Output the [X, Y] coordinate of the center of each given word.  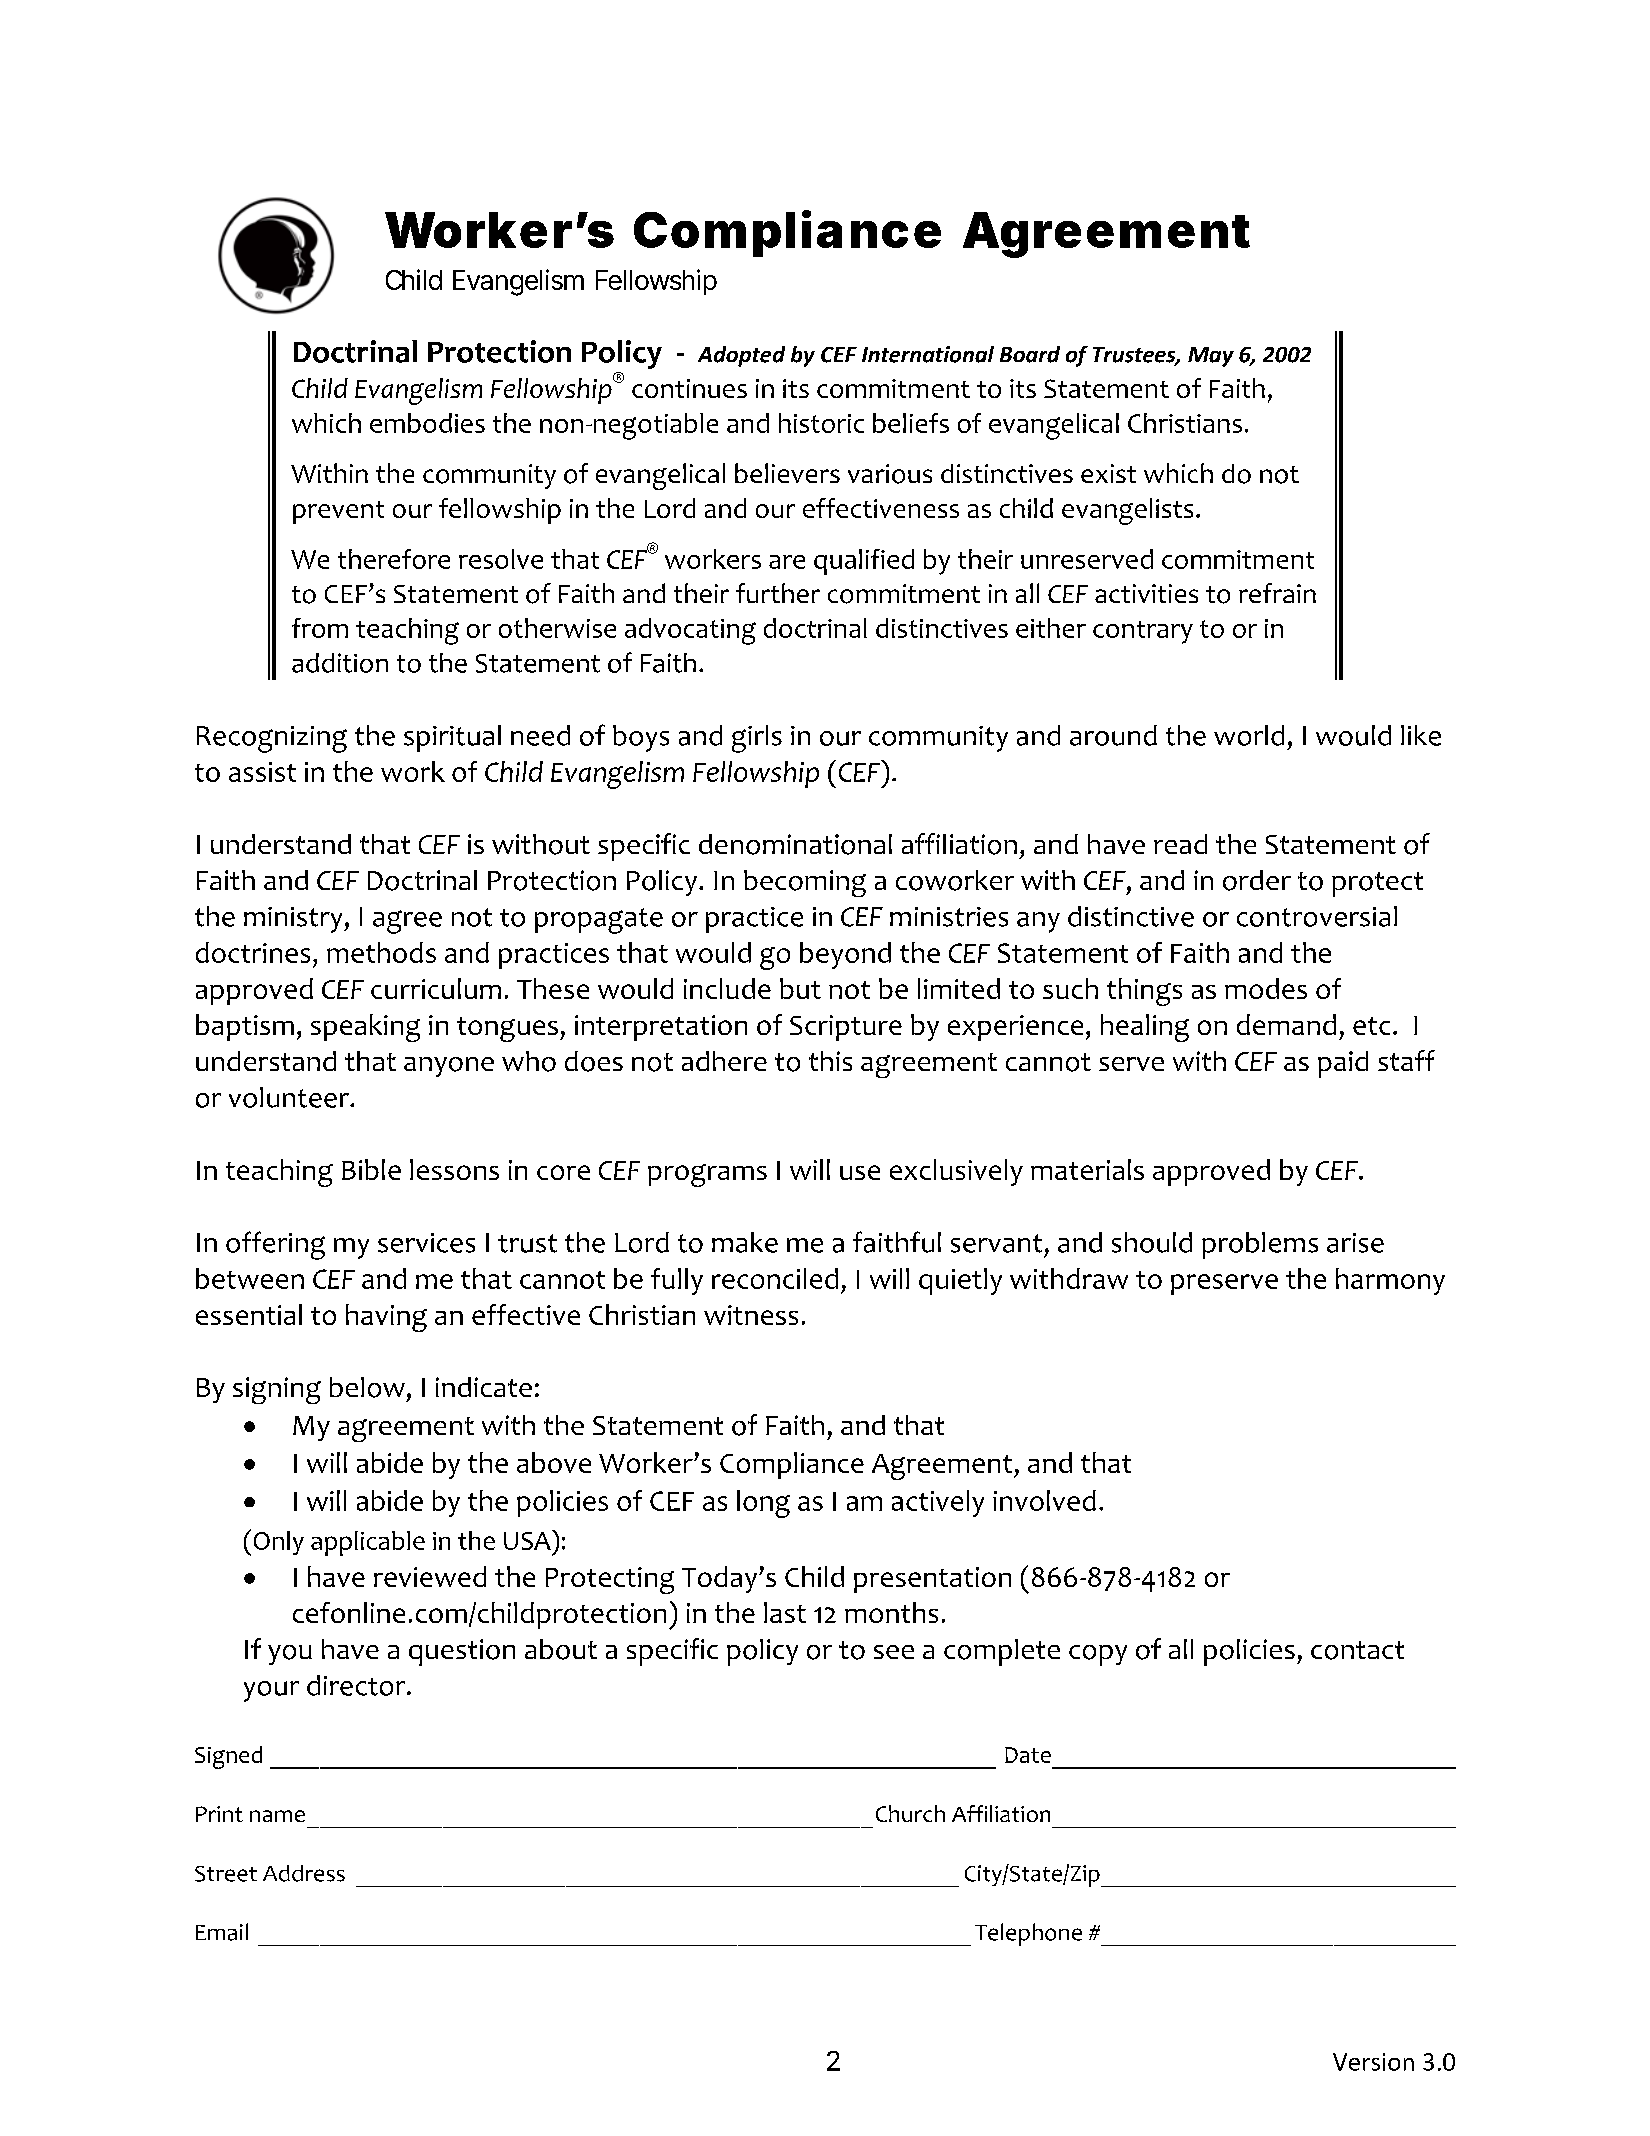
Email [222, 1932]
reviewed [430, 1576]
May [1211, 357]
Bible [371, 1169]
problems [1260, 1245]
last [785, 1612]
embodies [427, 423]
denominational [795, 844]
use [860, 1172]
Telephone [1028, 1934]
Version [1373, 2062]
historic [821, 423]
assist [262, 772]
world [1249, 735]
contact [1357, 1650]
